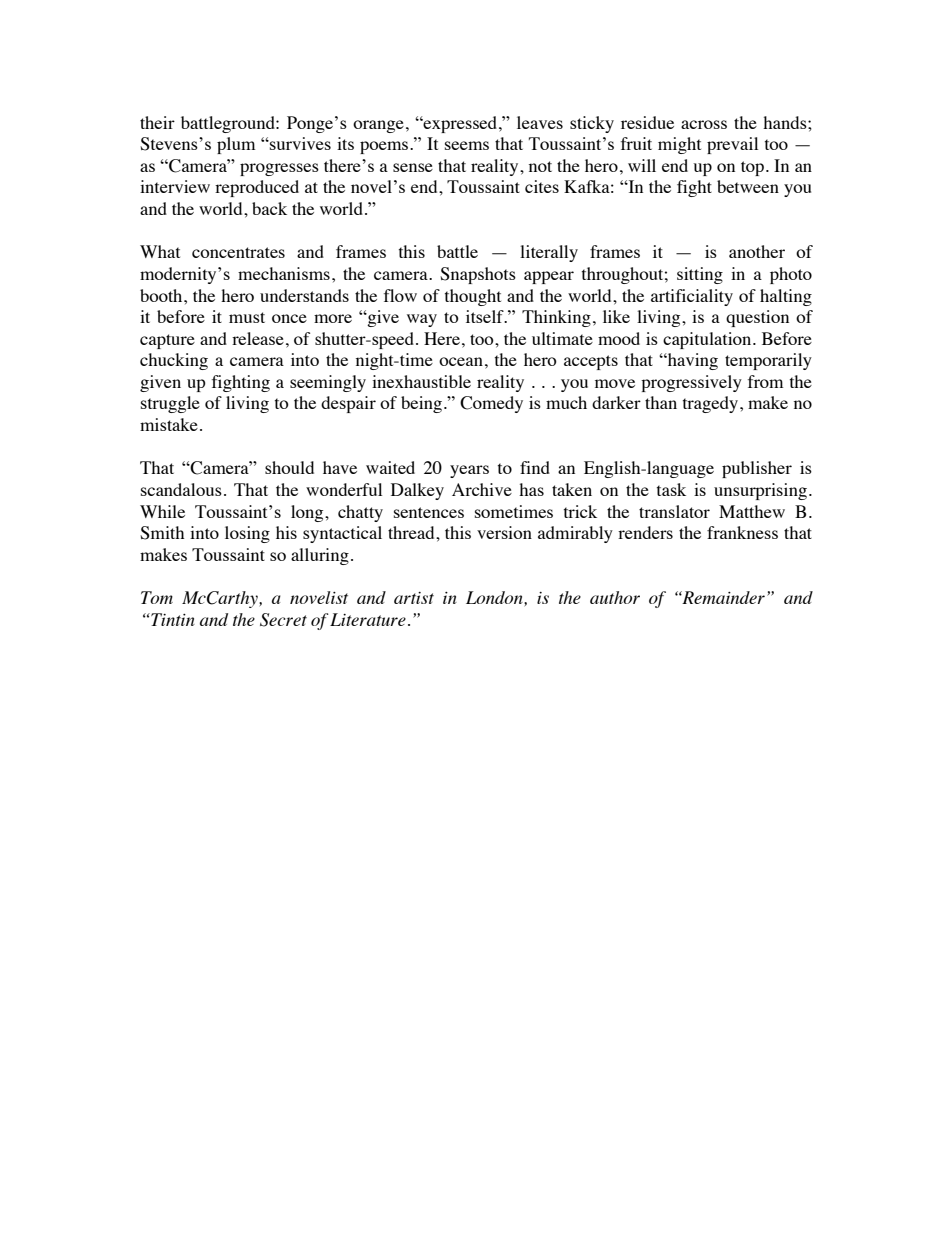  What do you see at coordinates (283, 620) in the image?
I see `Secret` at bounding box center [283, 620].
